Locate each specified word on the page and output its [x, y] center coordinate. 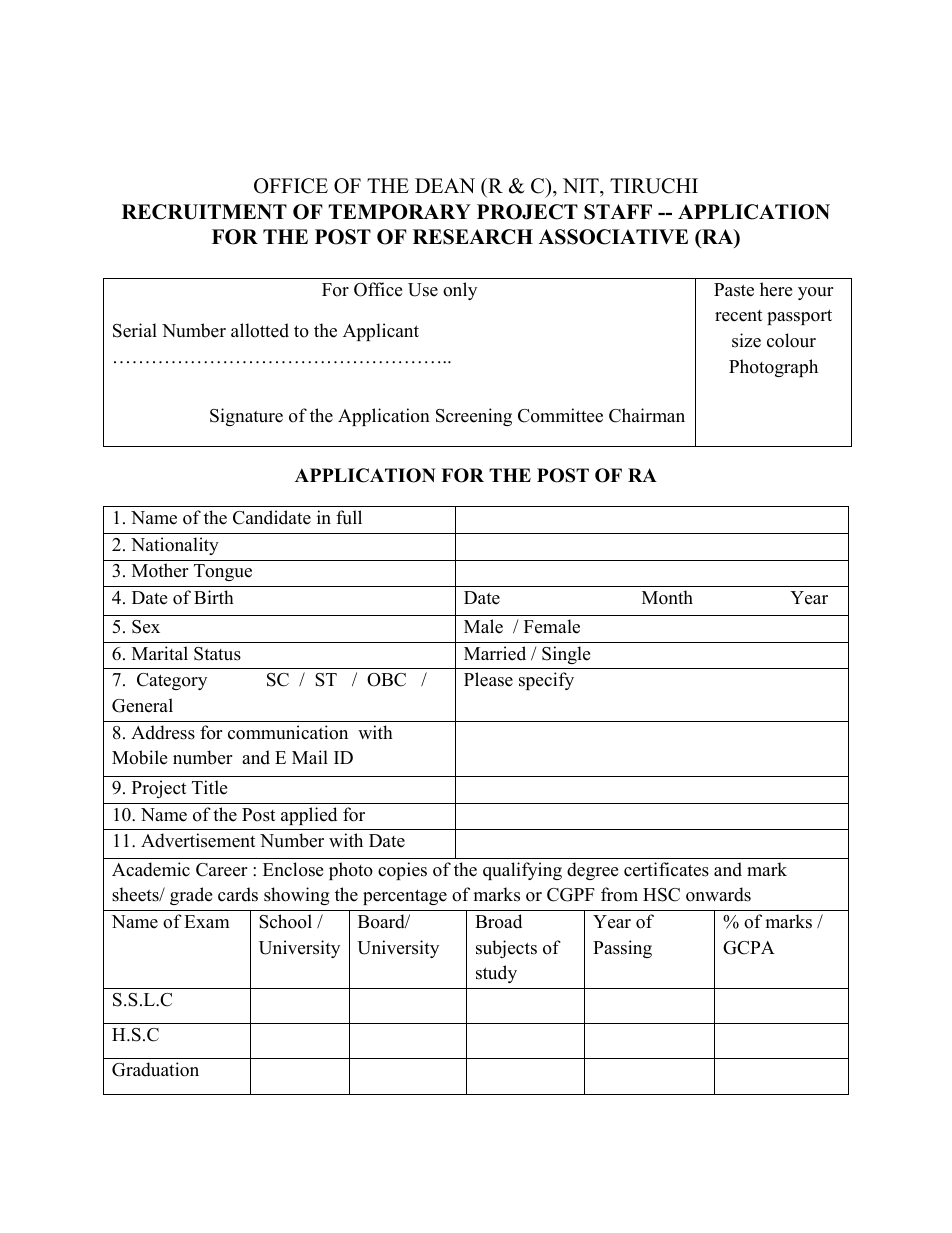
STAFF [618, 212]
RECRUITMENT [204, 212]
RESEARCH [473, 237]
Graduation [155, 1069]
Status [217, 654]
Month [667, 597]
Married [495, 653]
